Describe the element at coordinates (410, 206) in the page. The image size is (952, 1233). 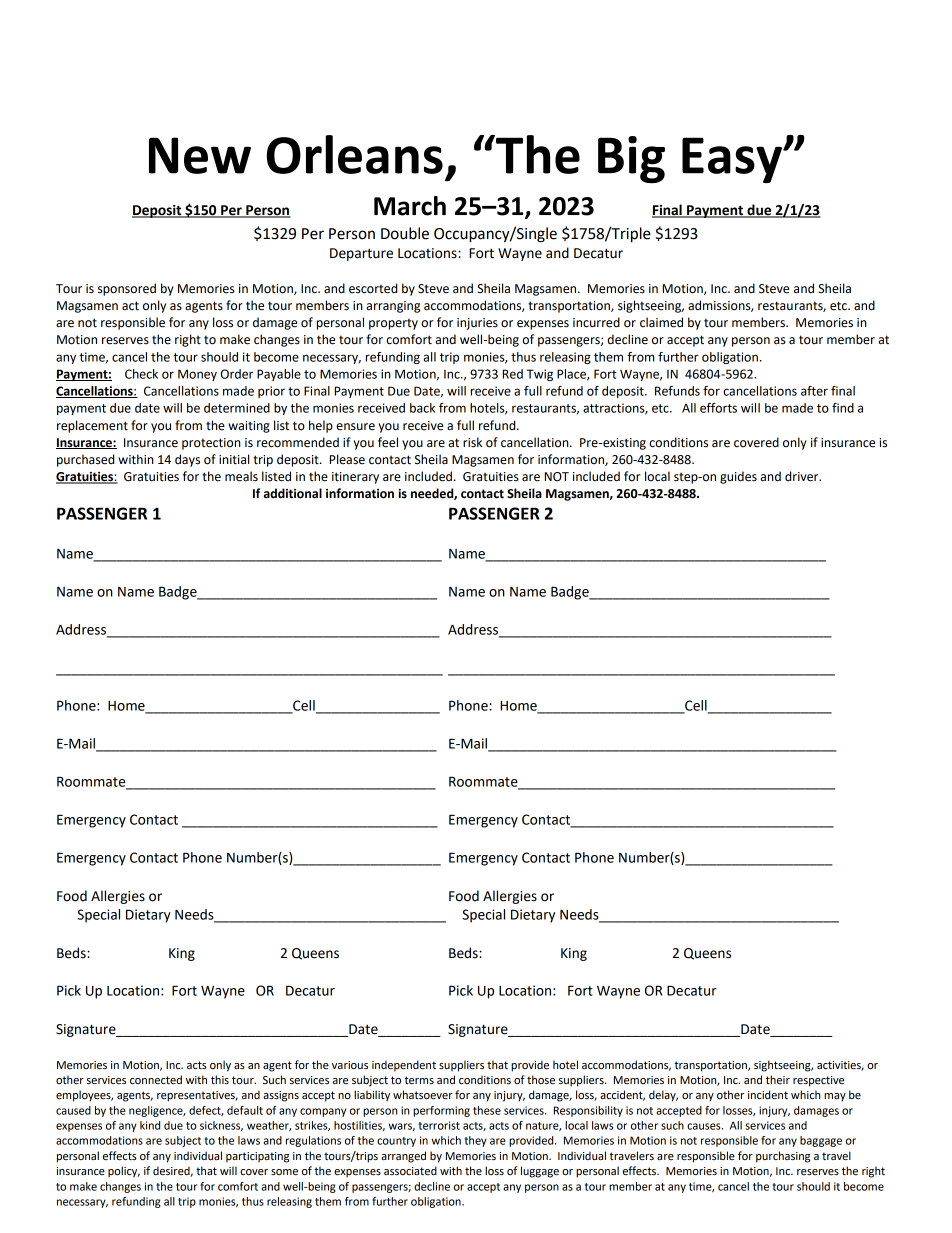
I see `March` at that location.
